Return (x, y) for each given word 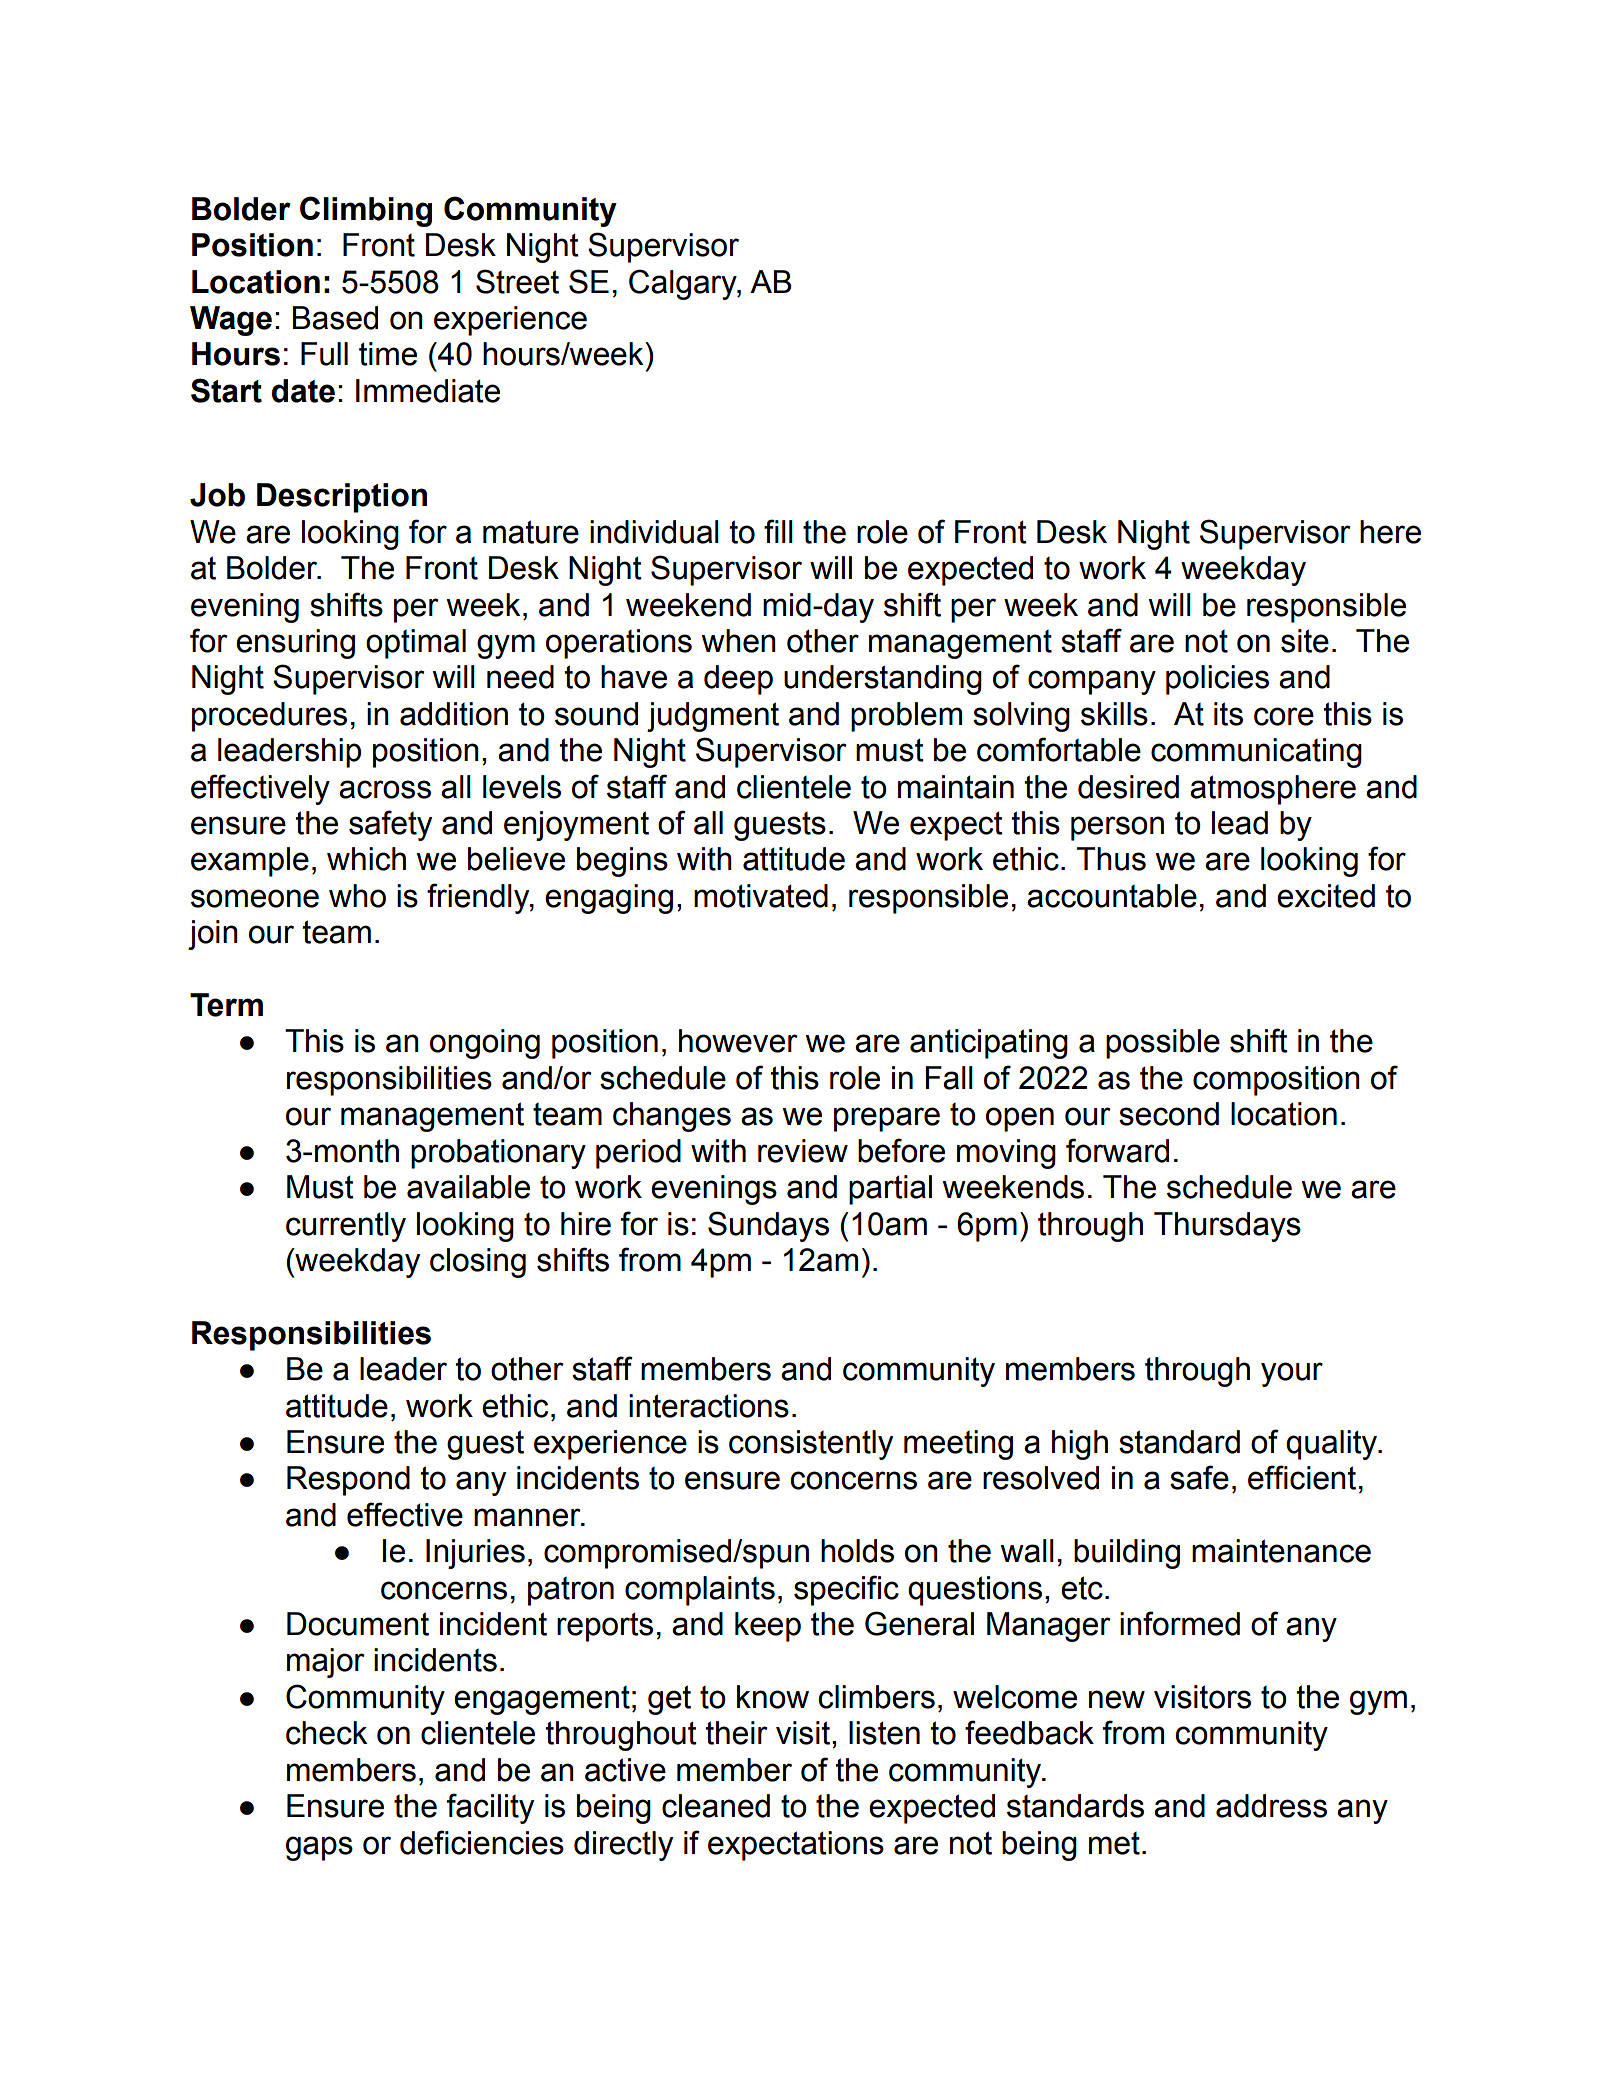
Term (226, 1005)
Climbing (366, 211)
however (738, 1041)
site (1305, 641)
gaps (319, 1848)
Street (517, 281)
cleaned (716, 1806)
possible (1163, 1044)
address (1271, 1806)
